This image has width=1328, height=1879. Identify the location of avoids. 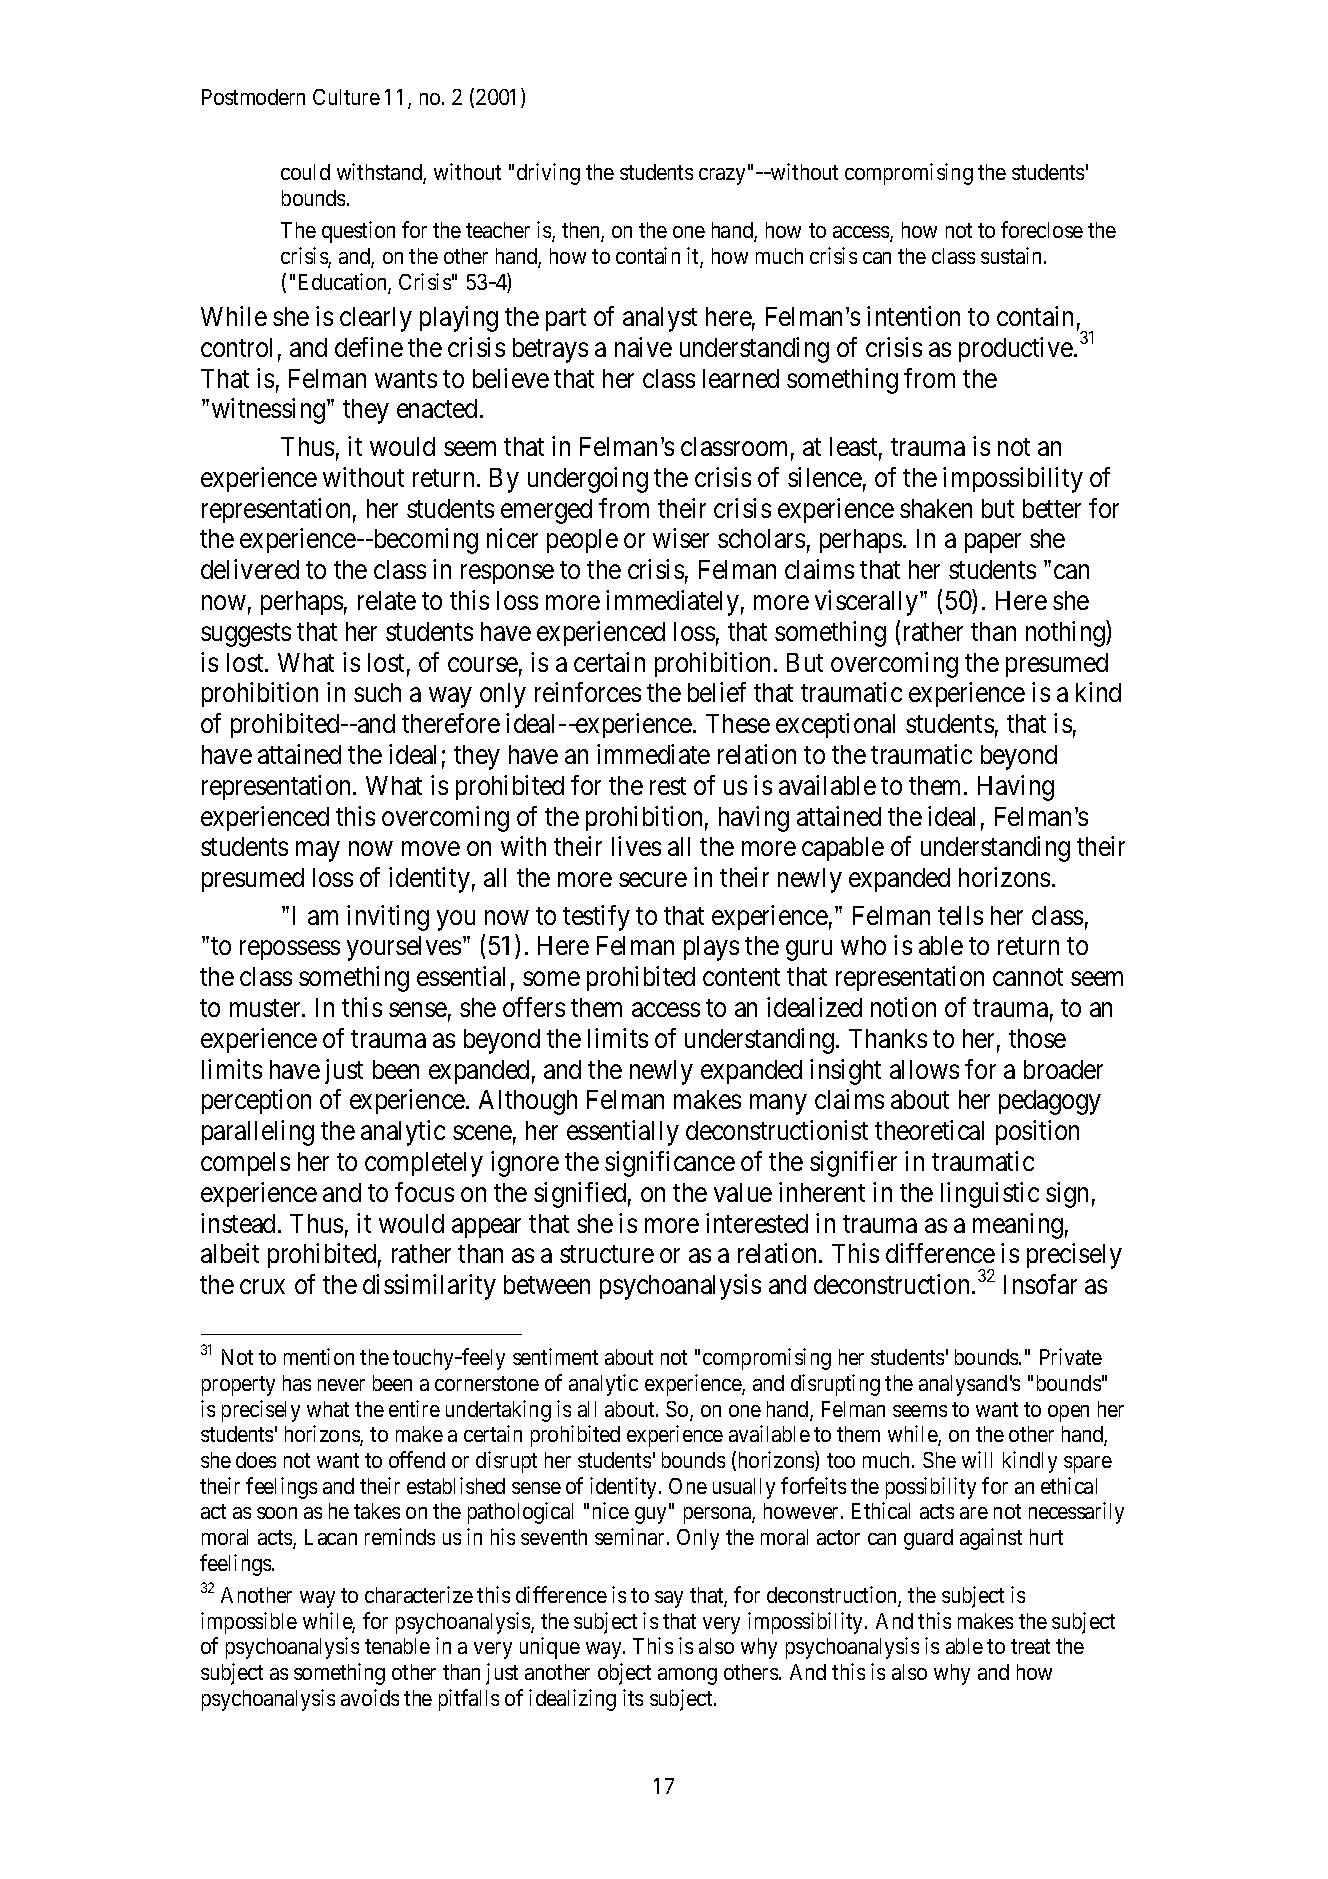
(370, 1697).
